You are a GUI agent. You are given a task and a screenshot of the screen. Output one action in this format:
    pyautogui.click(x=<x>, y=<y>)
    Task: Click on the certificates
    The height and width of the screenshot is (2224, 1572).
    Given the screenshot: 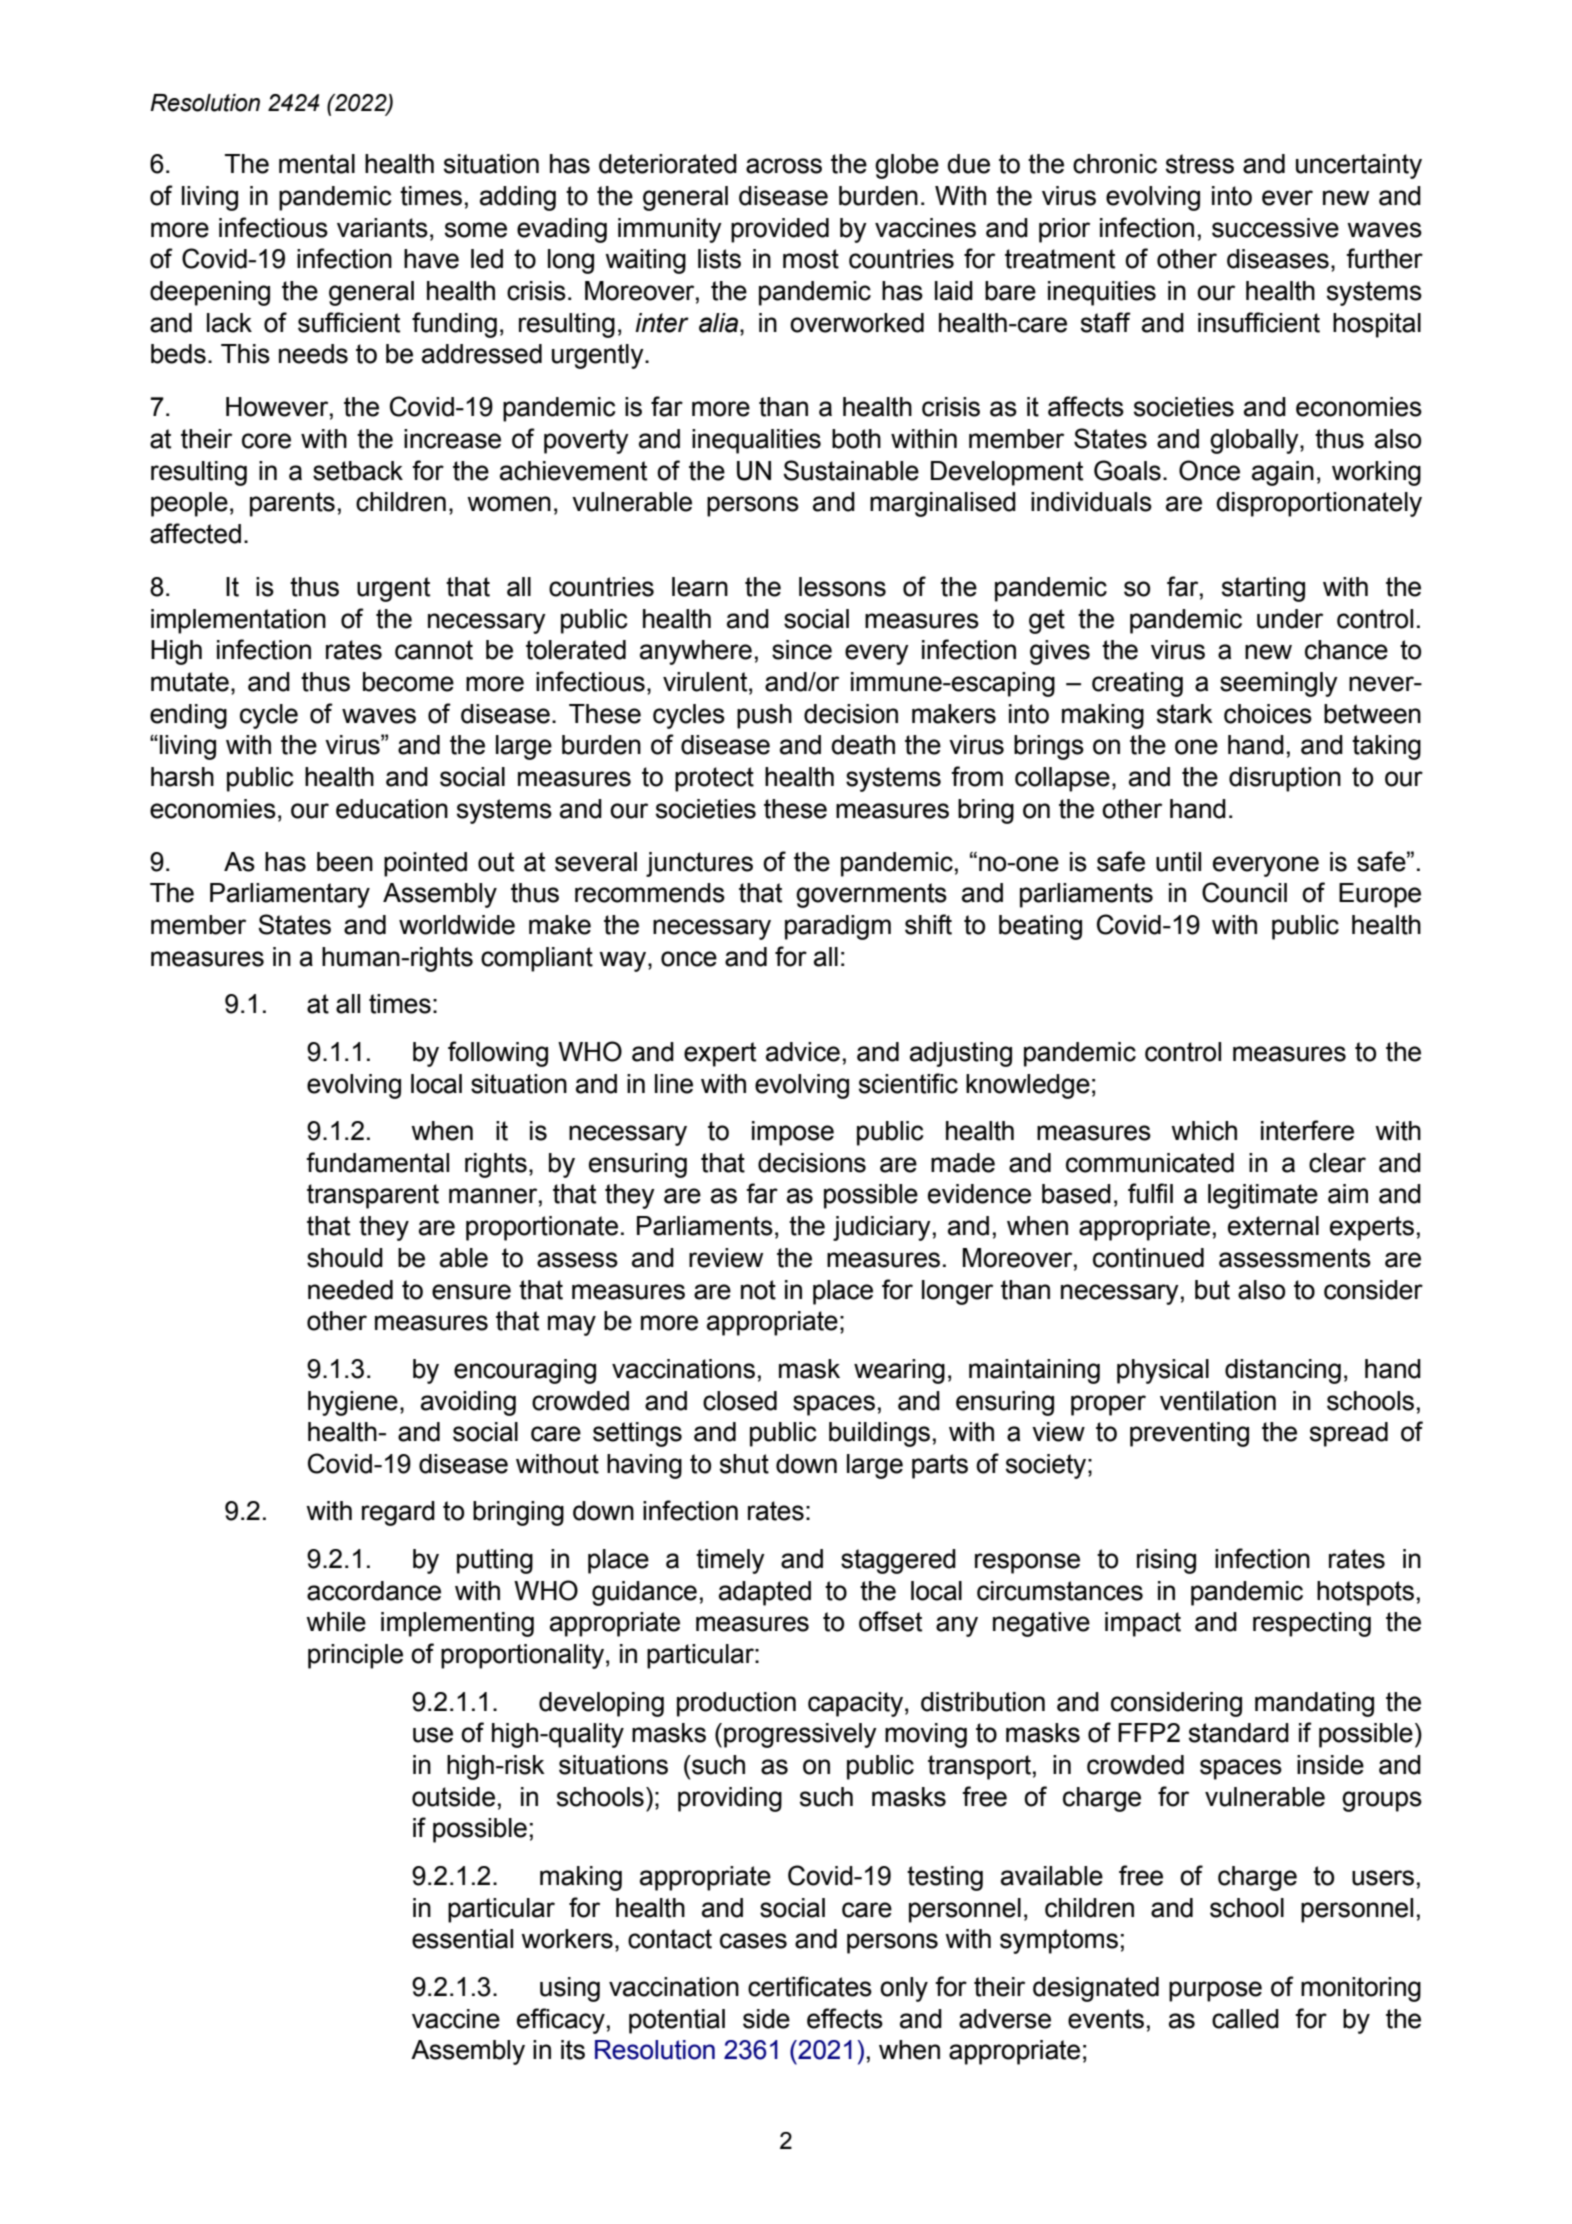 What is the action you would take?
    pyautogui.click(x=810, y=1986)
